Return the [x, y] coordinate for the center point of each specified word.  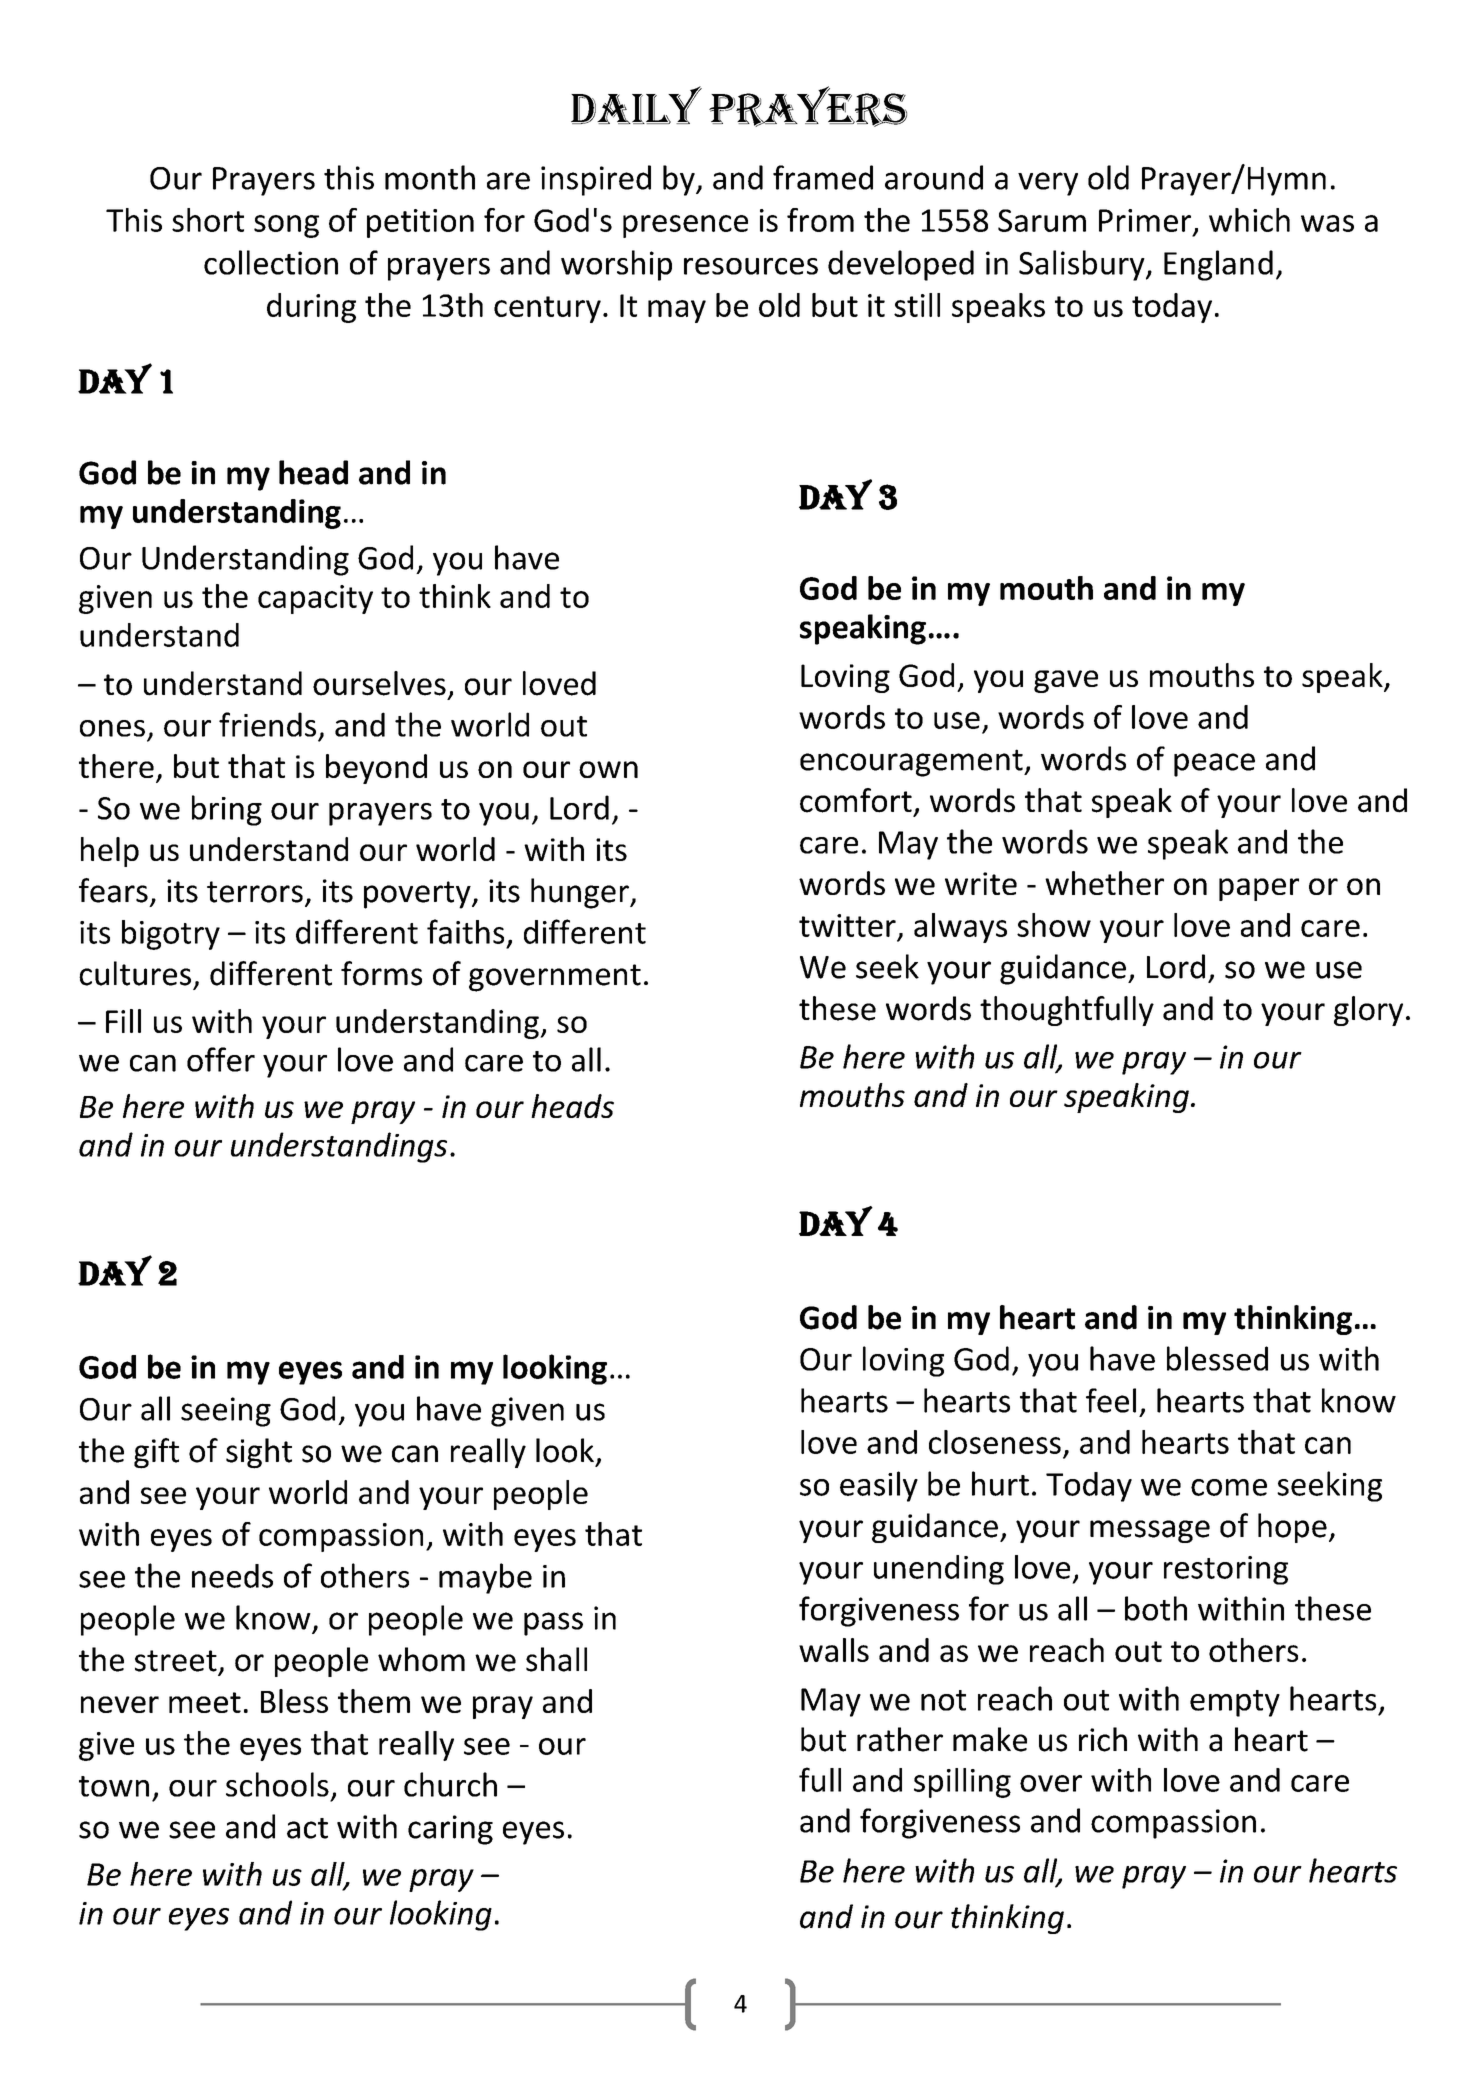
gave [1066, 681]
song [286, 226]
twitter [847, 925]
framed [823, 177]
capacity [315, 599]
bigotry [171, 935]
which [1249, 220]
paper [1259, 889]
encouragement [912, 763]
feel [1111, 1400]
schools [277, 1784]
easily [879, 1486]
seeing [226, 1412]
